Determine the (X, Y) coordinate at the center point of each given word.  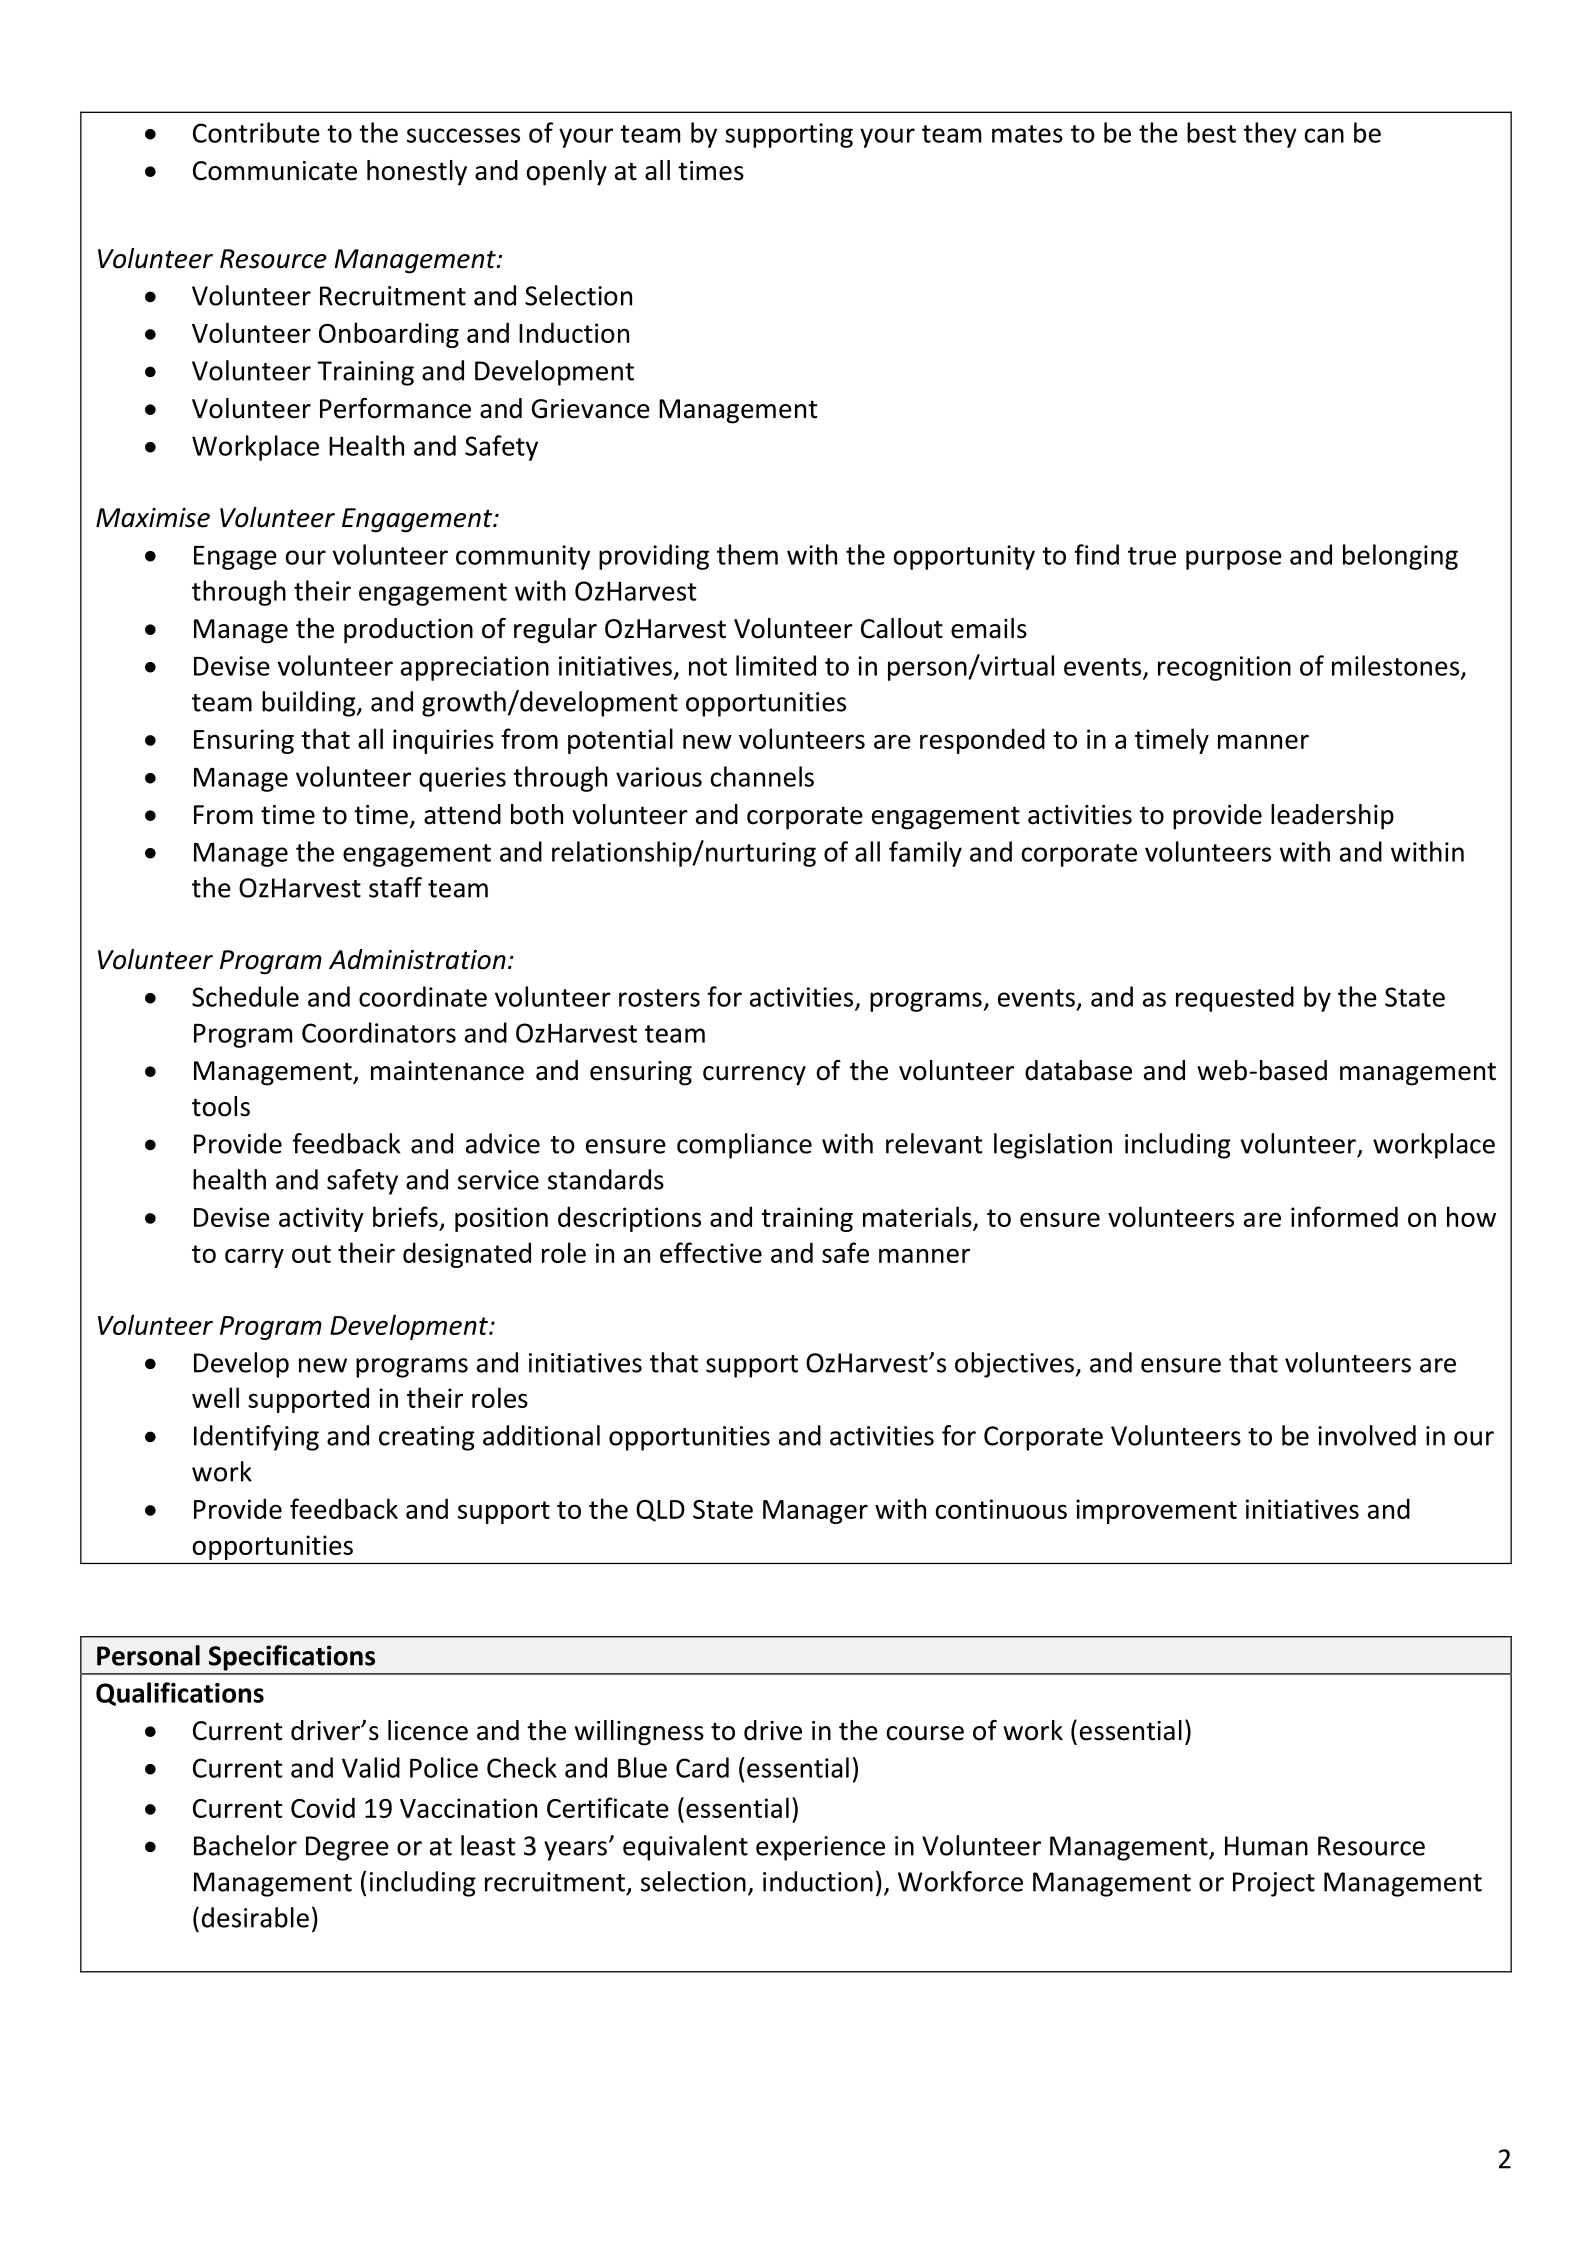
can (1324, 135)
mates (1027, 134)
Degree (347, 1848)
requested (1235, 999)
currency (754, 1076)
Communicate (275, 171)
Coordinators (379, 1032)
